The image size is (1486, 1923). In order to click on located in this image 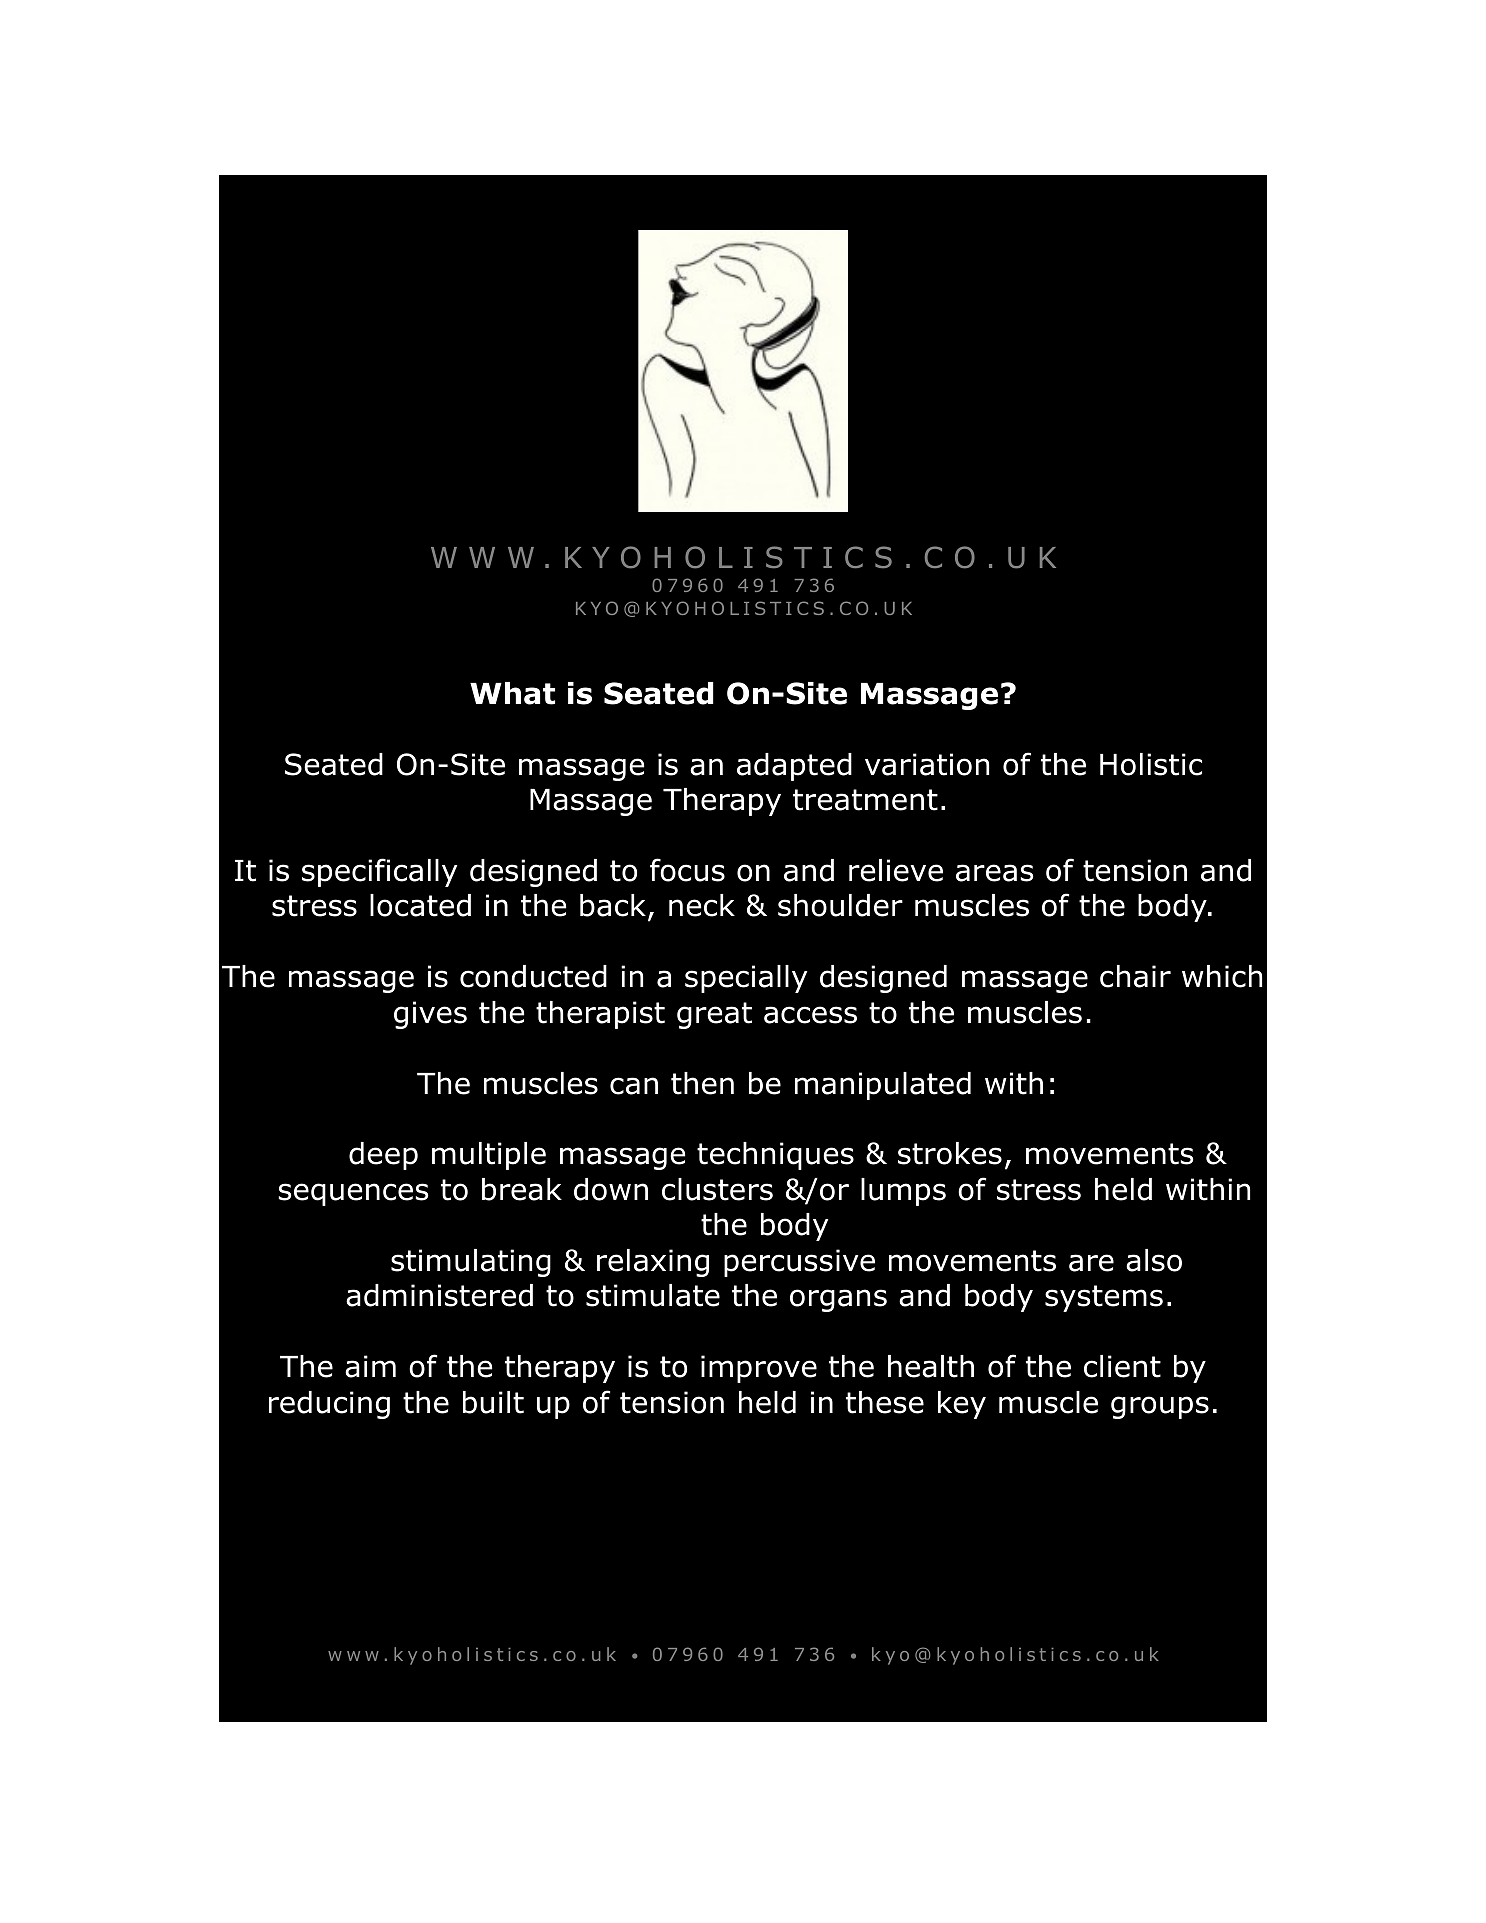, I will do `click(420, 905)`.
